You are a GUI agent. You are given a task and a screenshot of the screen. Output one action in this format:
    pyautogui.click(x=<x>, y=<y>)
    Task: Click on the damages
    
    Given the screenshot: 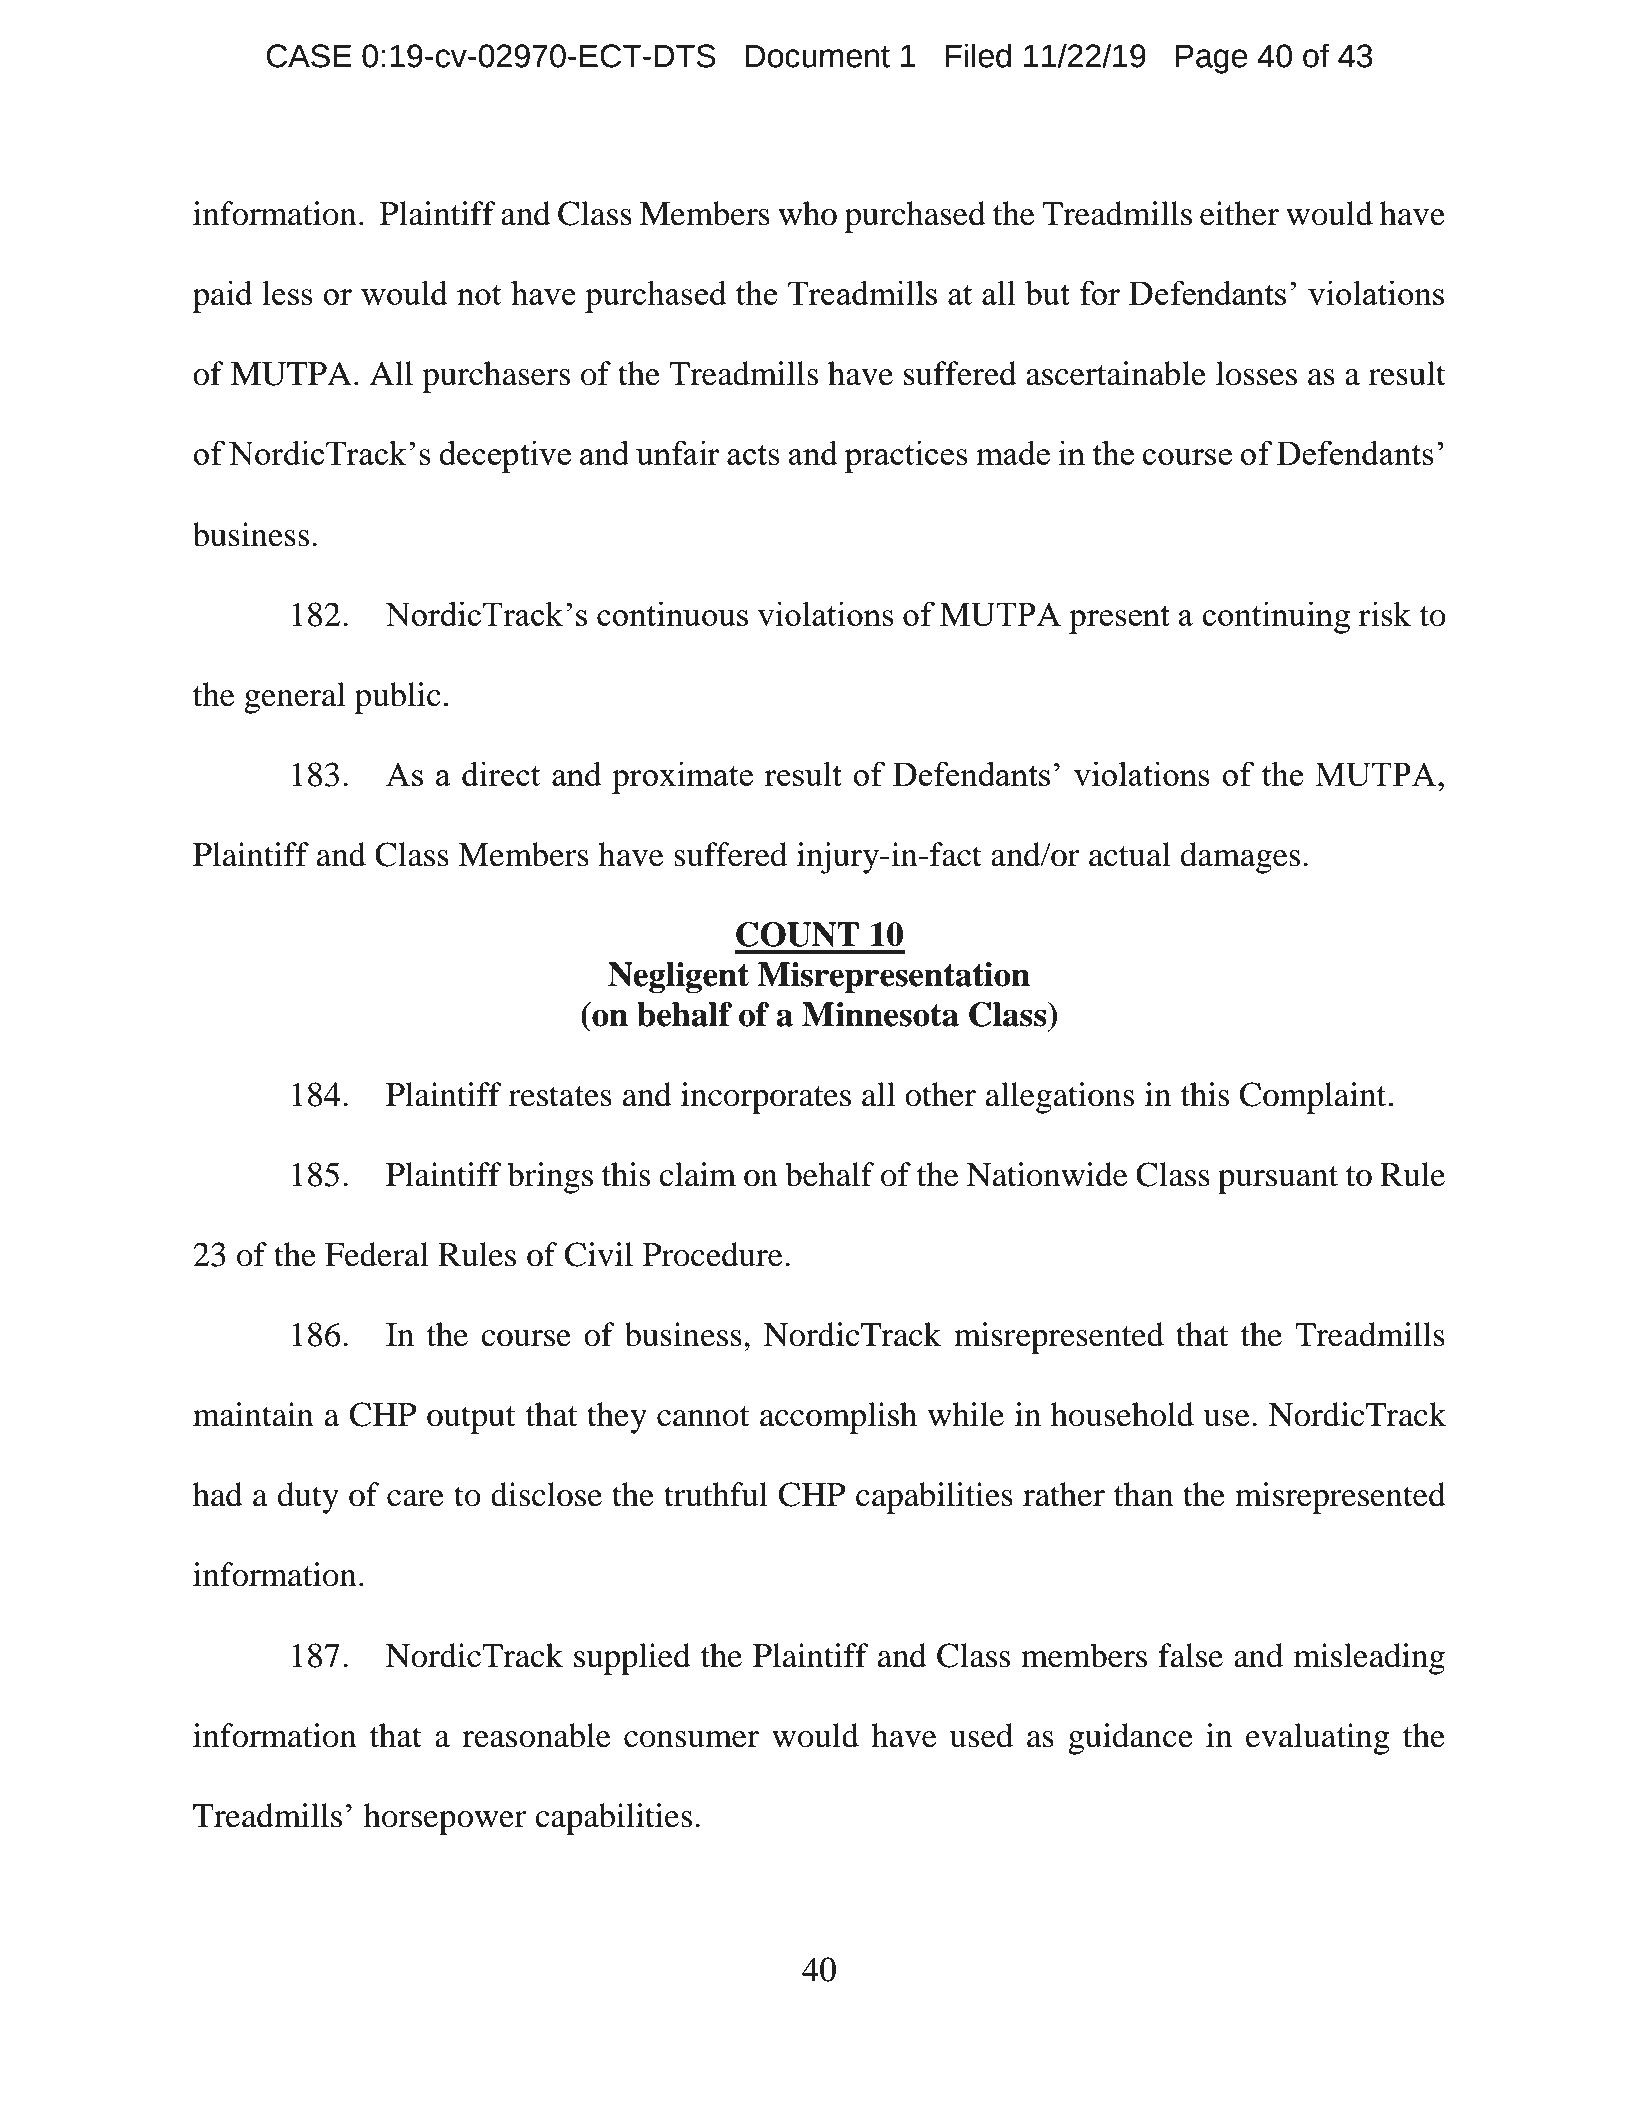 What is the action you would take?
    pyautogui.click(x=1240, y=858)
